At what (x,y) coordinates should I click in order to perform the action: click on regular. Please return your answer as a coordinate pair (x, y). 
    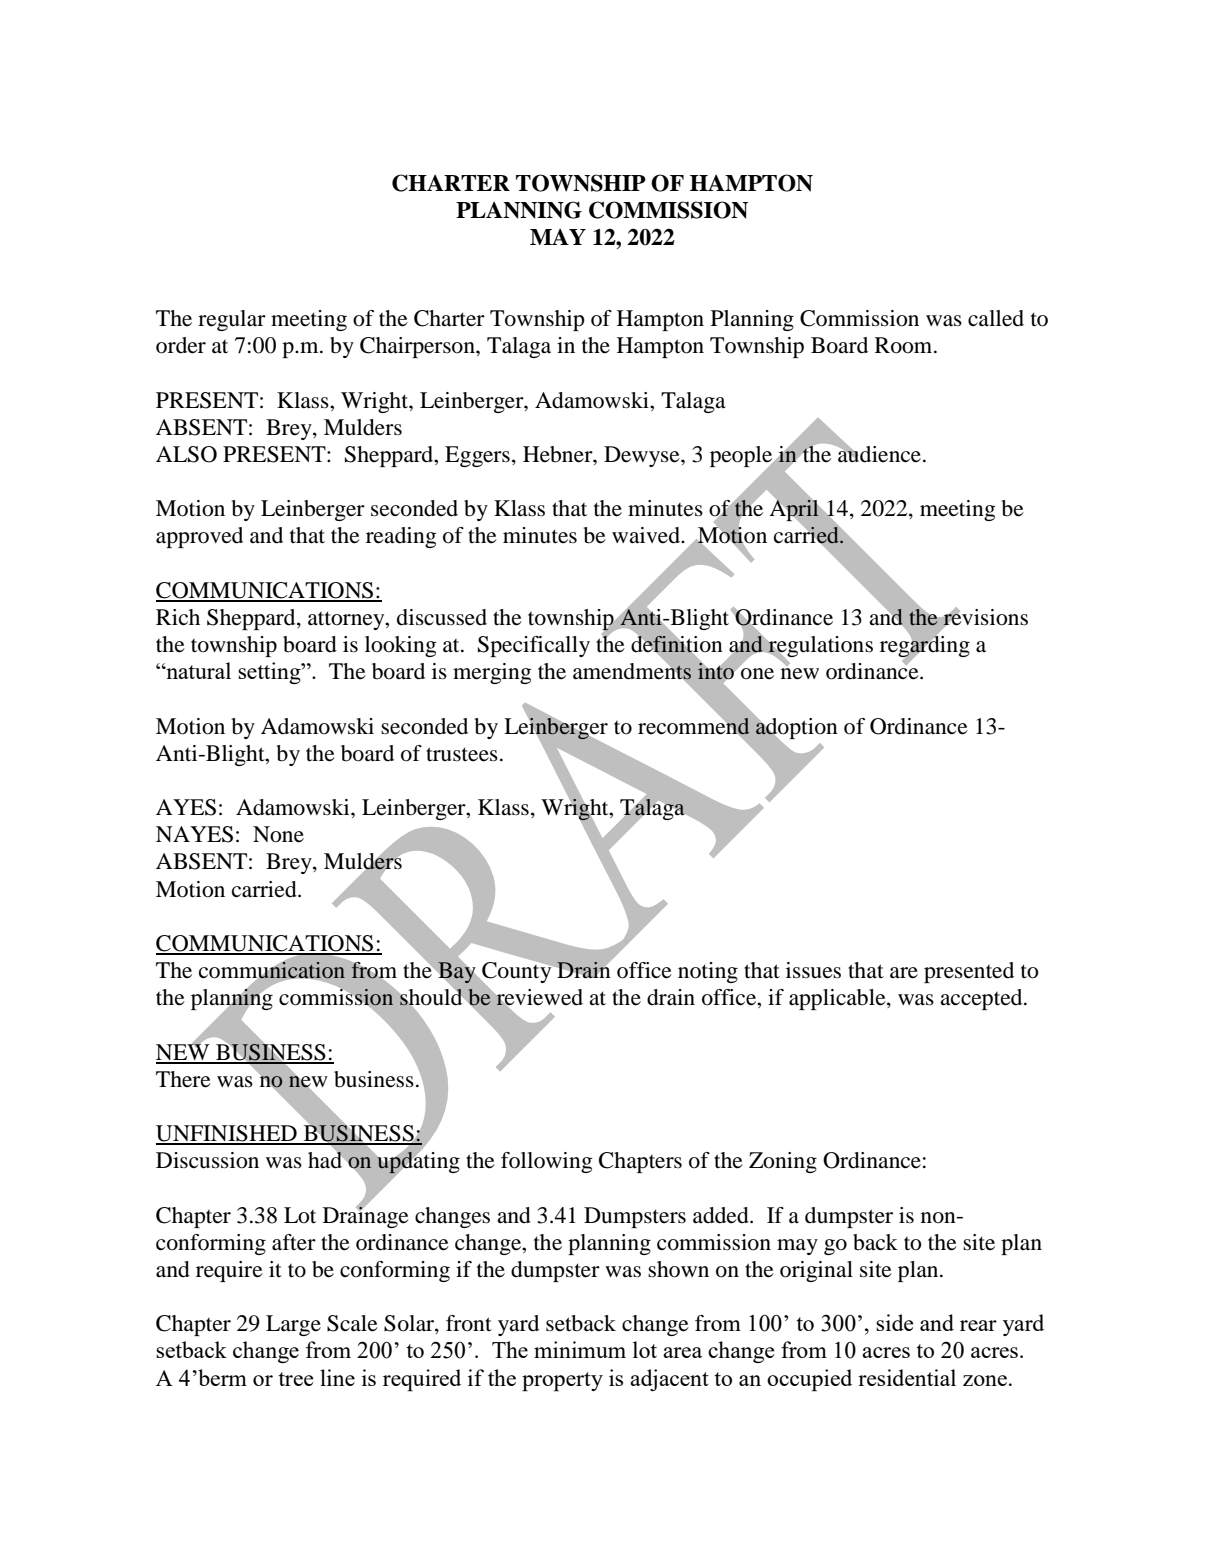
    Looking at the image, I should click on (232, 320).
